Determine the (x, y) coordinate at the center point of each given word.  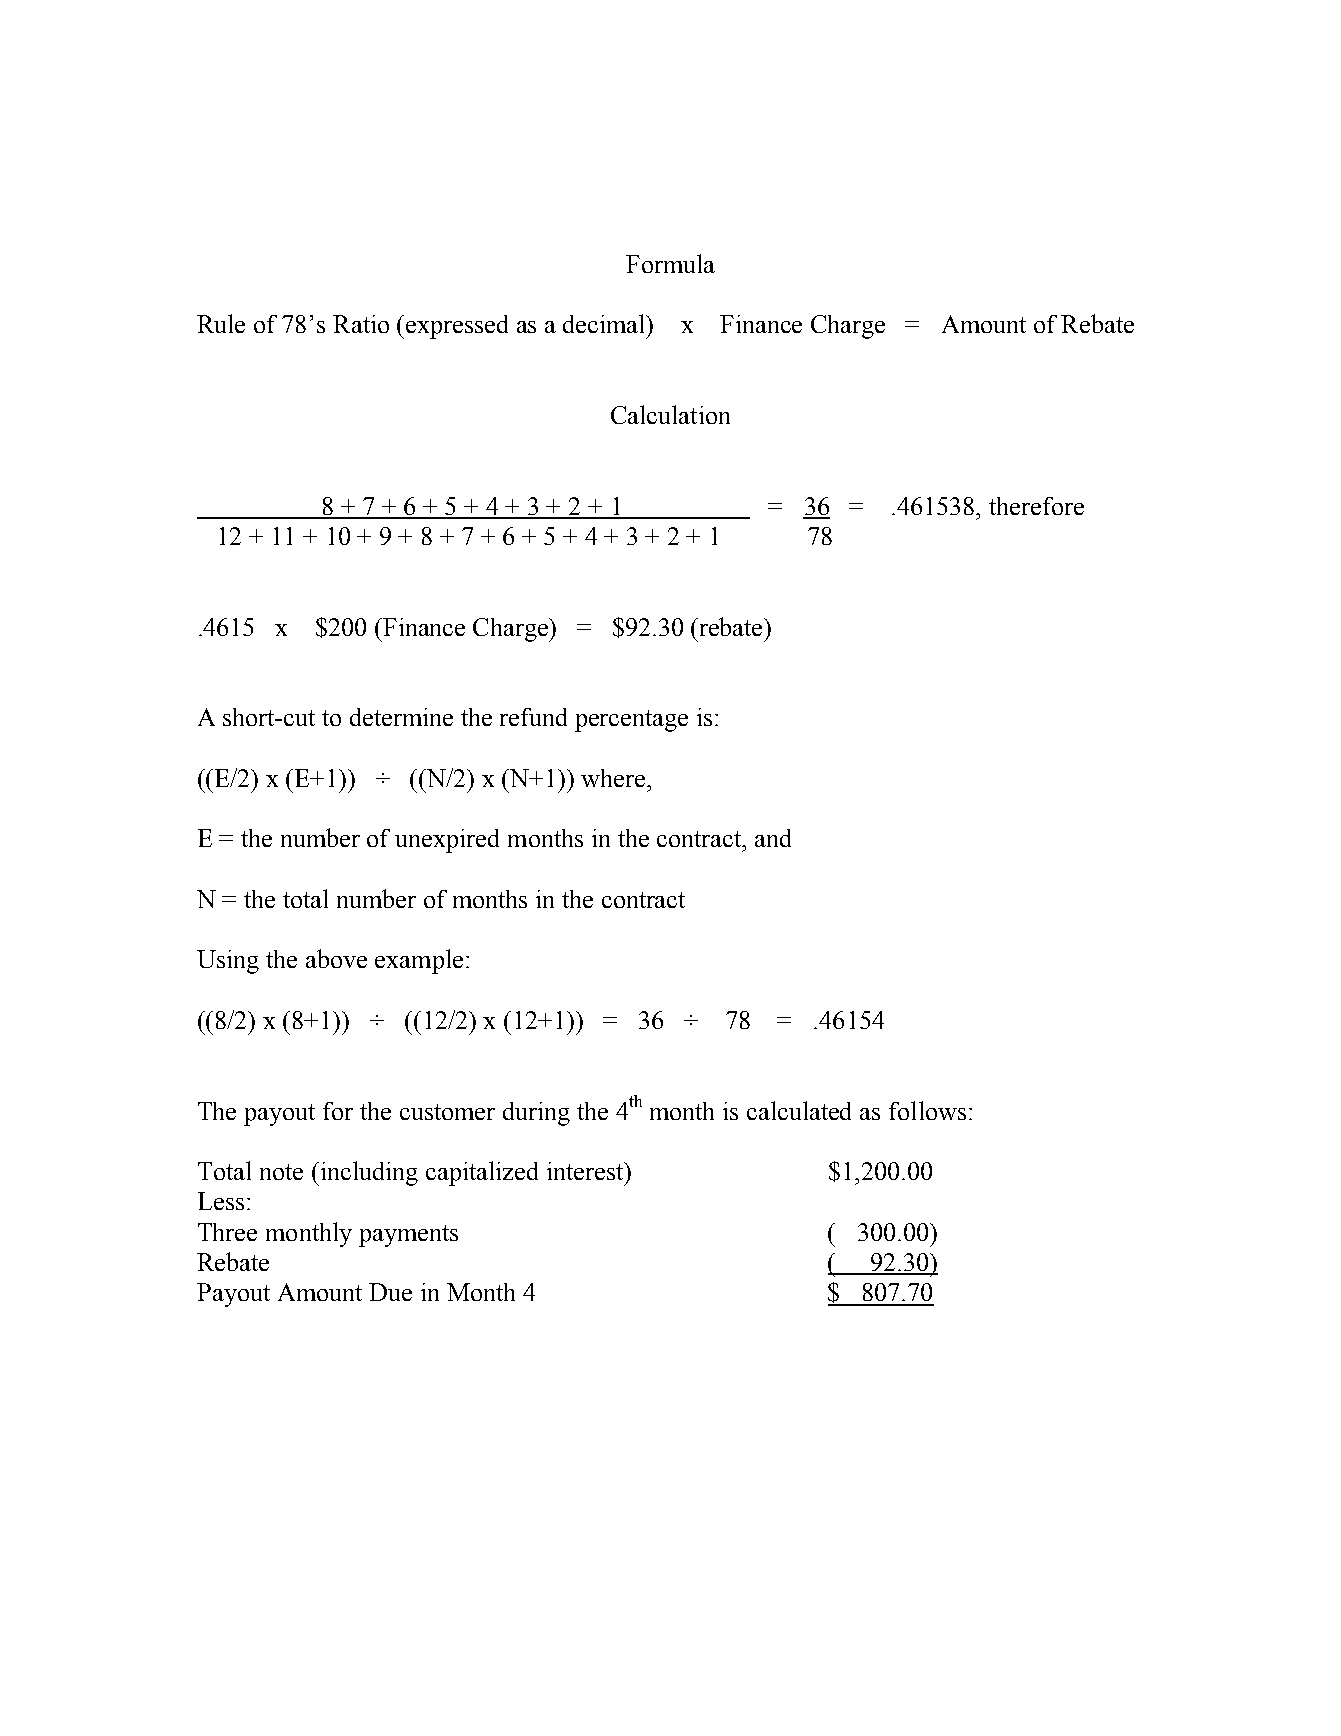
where (614, 778)
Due (390, 1292)
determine (401, 717)
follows (927, 1110)
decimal (605, 323)
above (336, 958)
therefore (1036, 506)
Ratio (361, 324)
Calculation (670, 414)
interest (586, 1171)
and (773, 838)
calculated (799, 1110)
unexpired (447, 841)
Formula (670, 263)
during (536, 1114)
